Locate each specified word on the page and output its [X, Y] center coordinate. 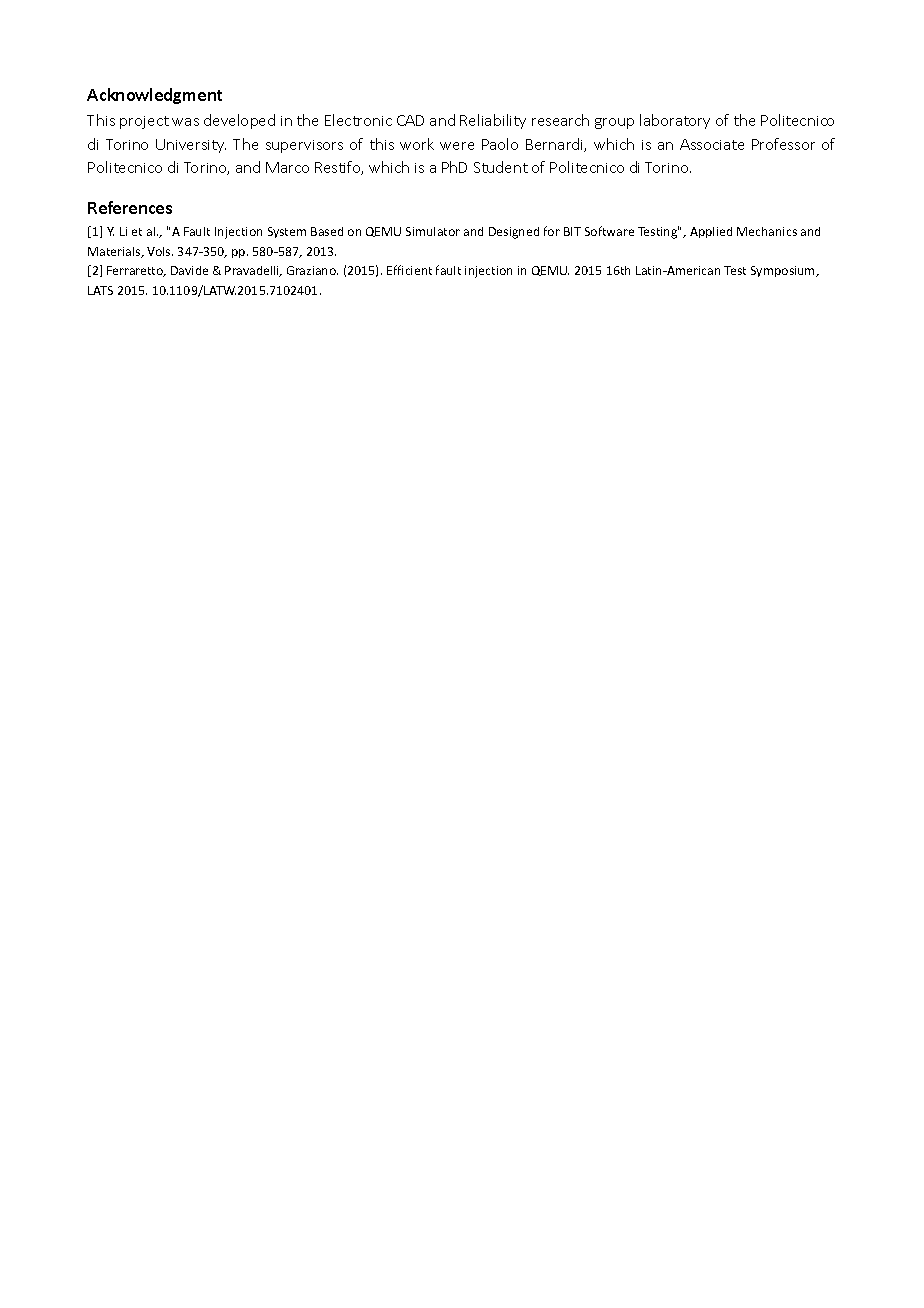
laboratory [675, 121]
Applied [711, 232]
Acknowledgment [154, 96]
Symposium [784, 271]
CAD [410, 120]
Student [501, 167]
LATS [100, 290]
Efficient [409, 270]
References [130, 207]
